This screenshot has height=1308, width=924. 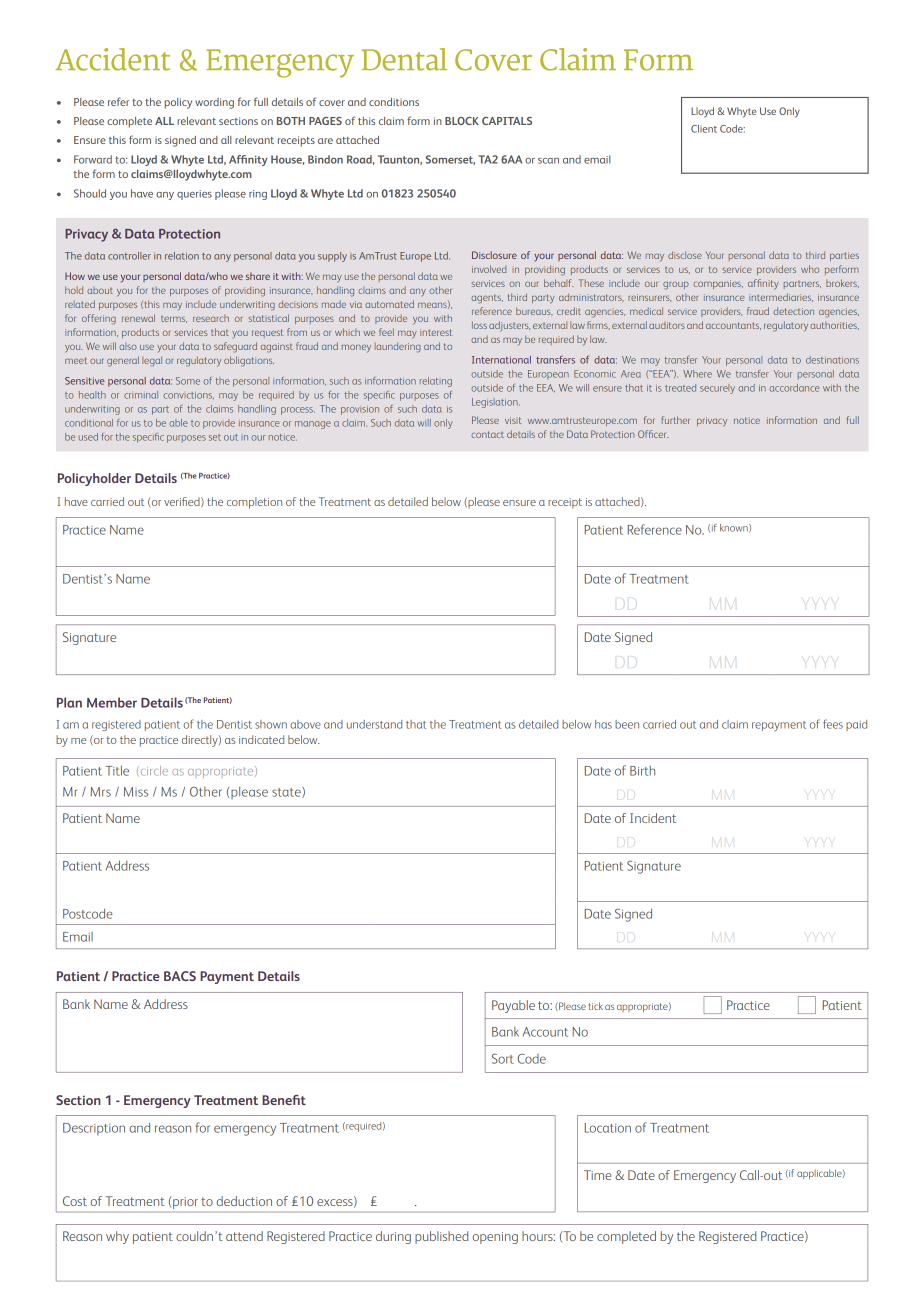 What do you see at coordinates (374, 724) in the screenshot?
I see `understand` at bounding box center [374, 724].
